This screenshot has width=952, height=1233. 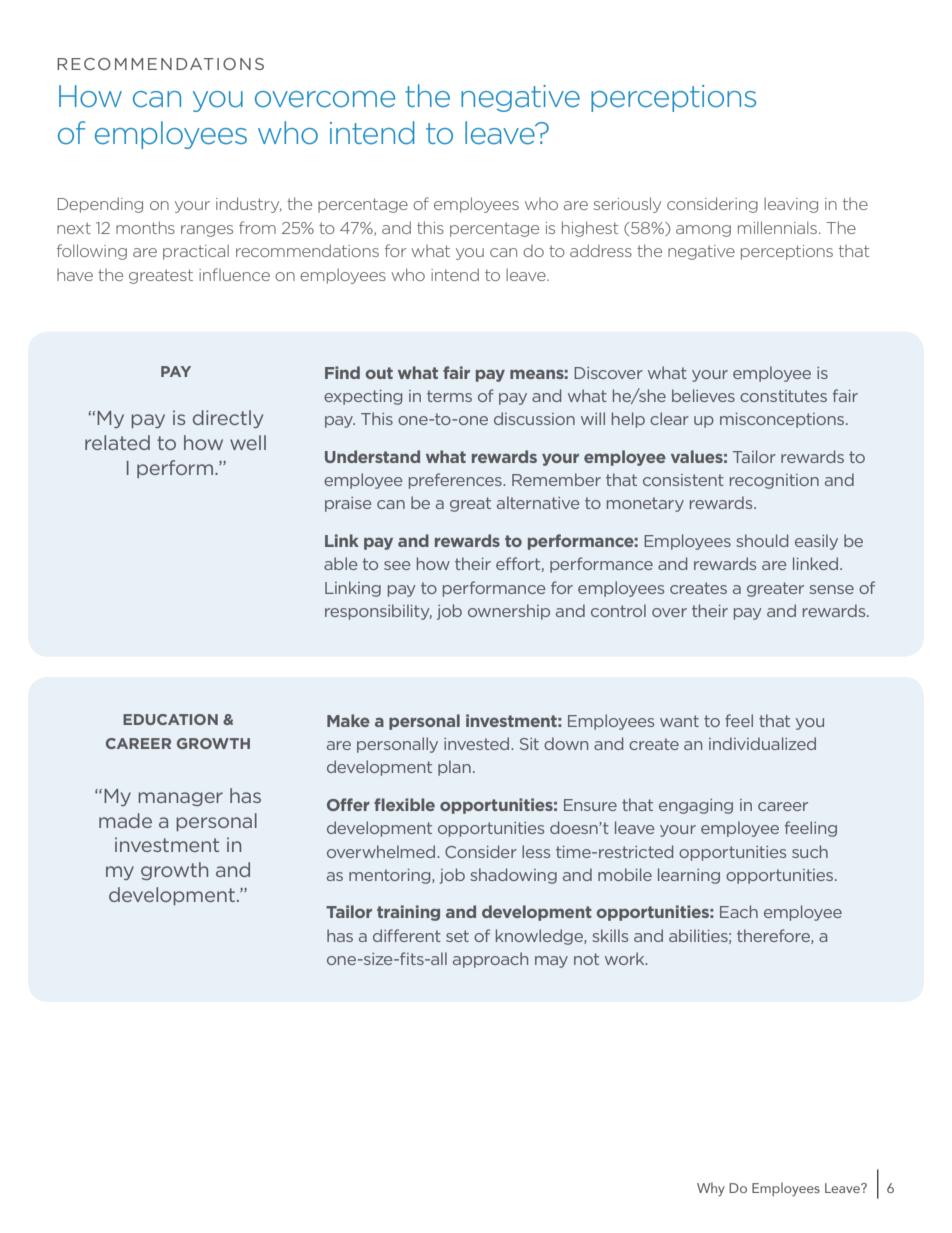 What do you see at coordinates (774, 481) in the screenshot?
I see `recognition` at bounding box center [774, 481].
